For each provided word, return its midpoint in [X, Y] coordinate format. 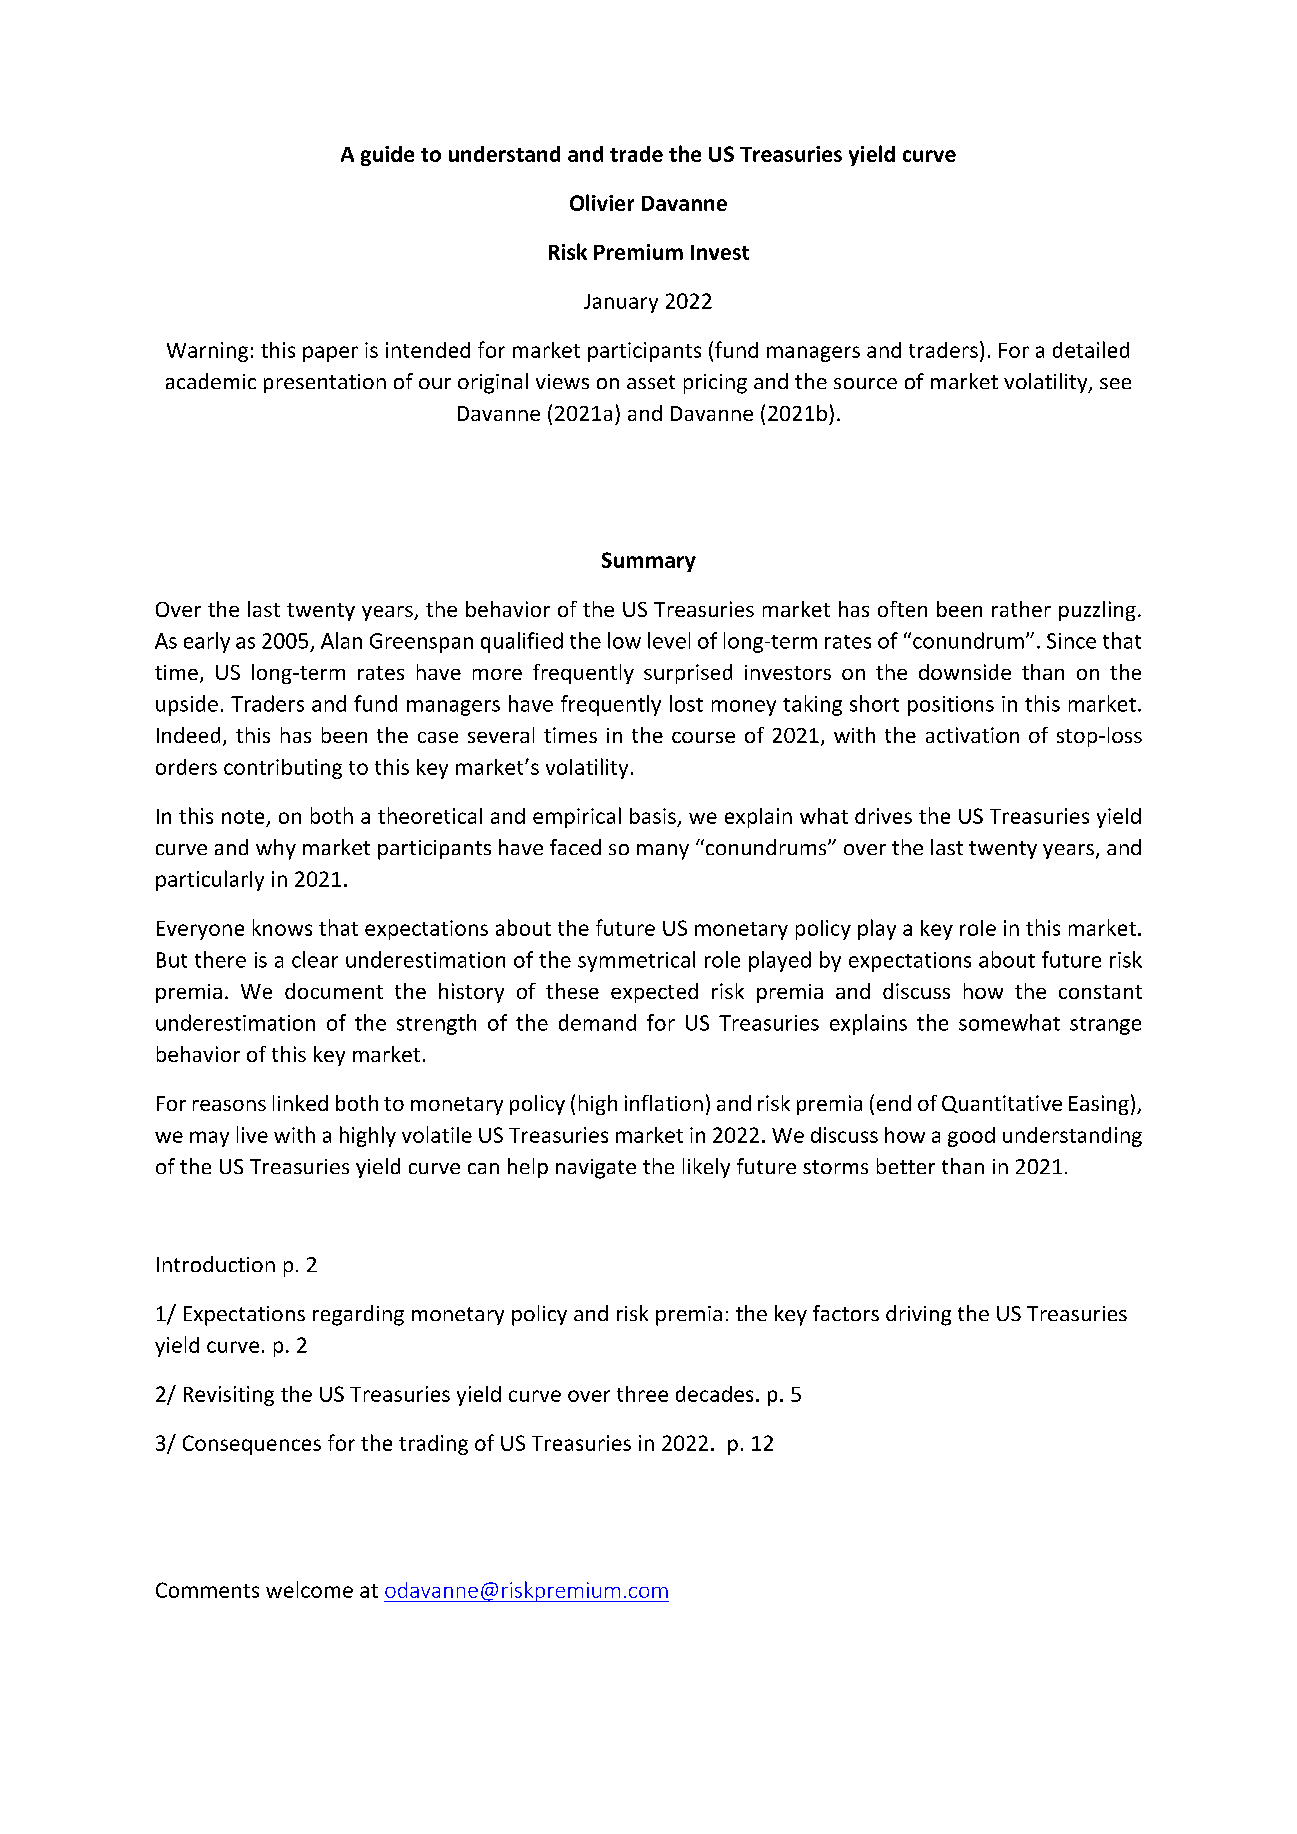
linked [300, 1103]
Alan [341, 640]
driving [918, 1315]
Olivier [602, 202]
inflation [664, 1103]
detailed [1091, 349]
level [669, 640]
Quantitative [1002, 1104]
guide [387, 156]
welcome [309, 1589]
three [642, 1394]
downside [965, 672]
